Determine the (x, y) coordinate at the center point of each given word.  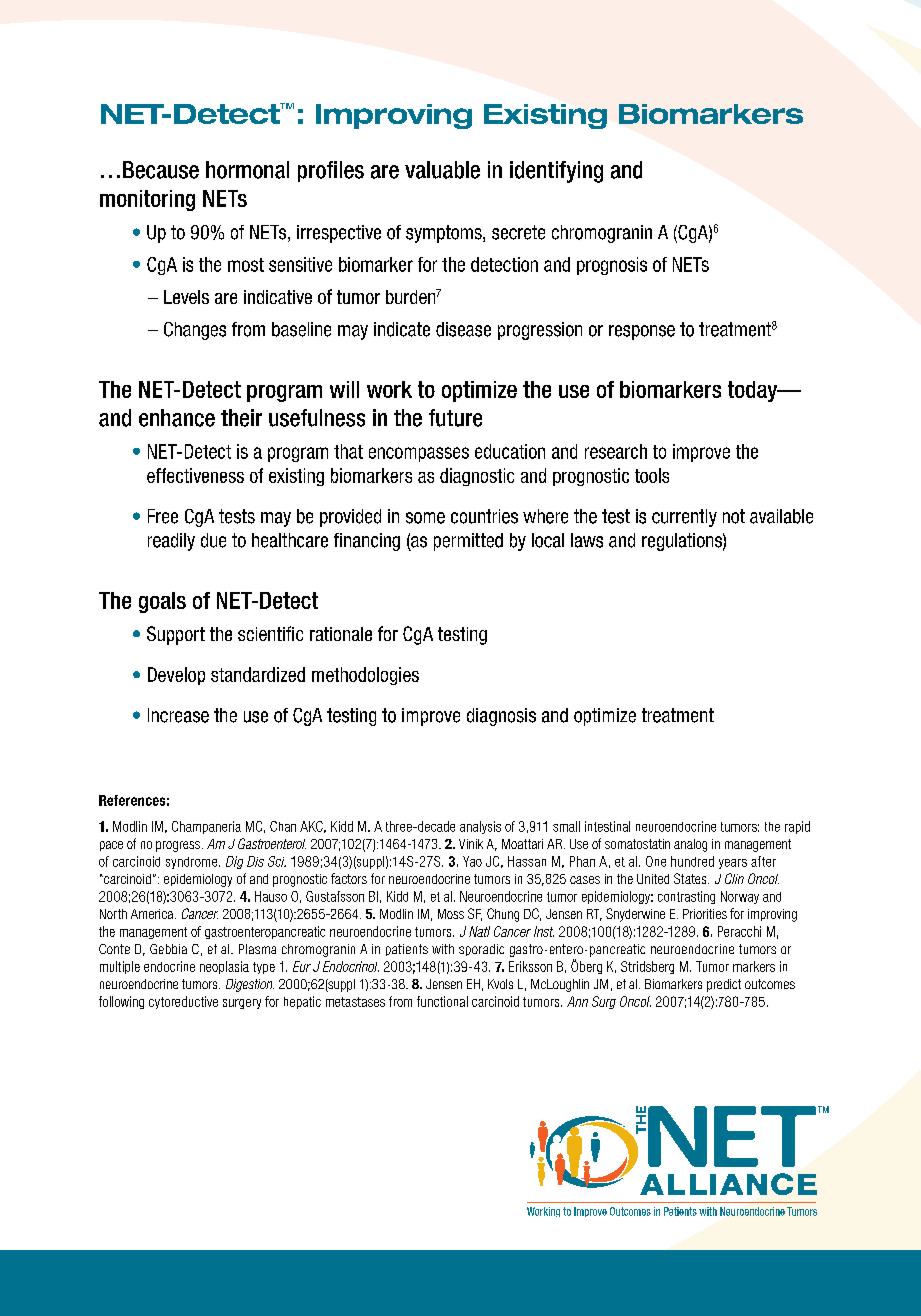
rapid (797, 827)
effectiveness (195, 475)
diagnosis (501, 717)
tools (652, 475)
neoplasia (224, 967)
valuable (442, 170)
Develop (176, 676)
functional (442, 1001)
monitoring (147, 200)
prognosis (612, 266)
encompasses (419, 454)
